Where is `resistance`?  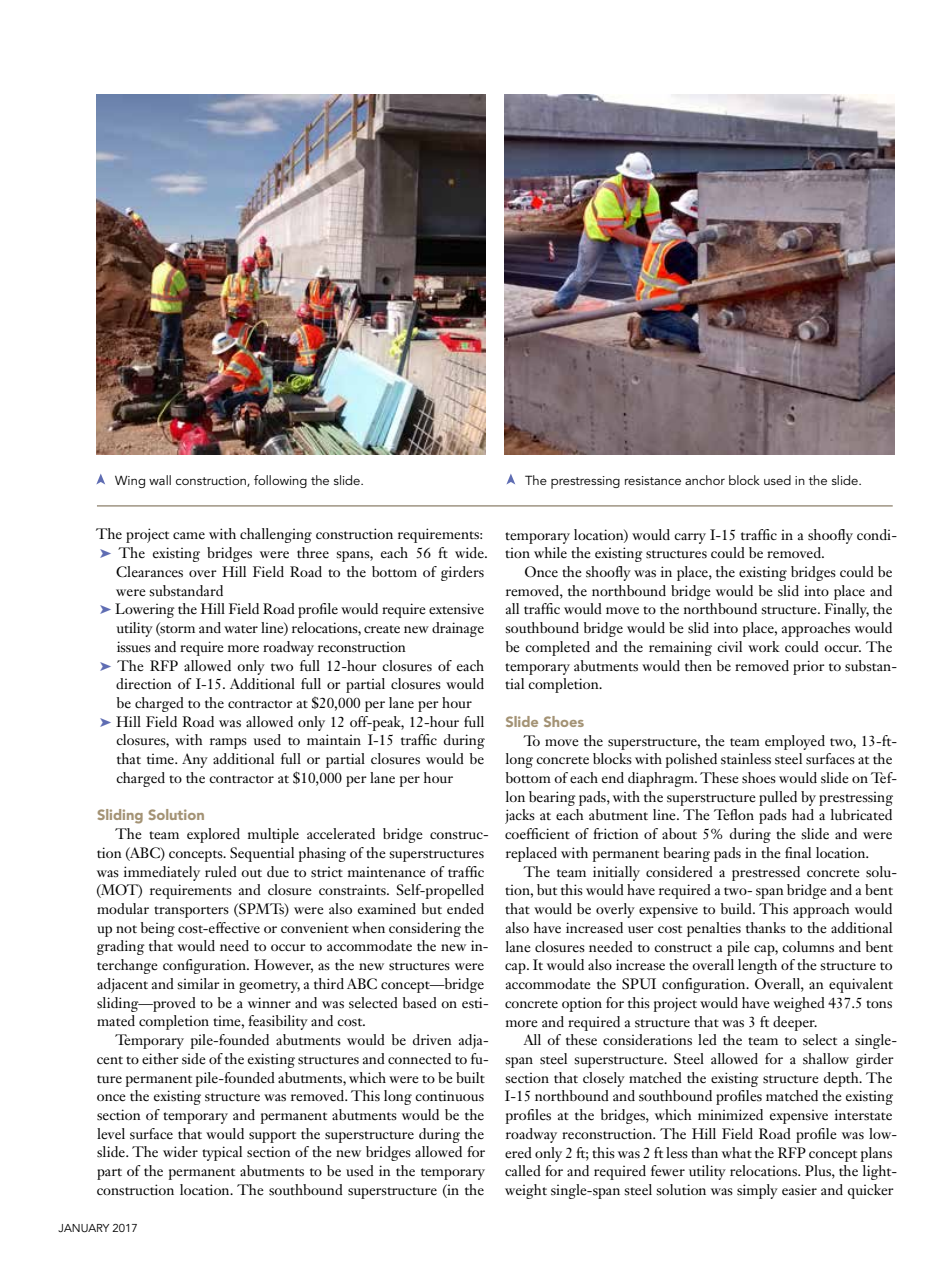
resistance is located at coordinates (653, 480).
